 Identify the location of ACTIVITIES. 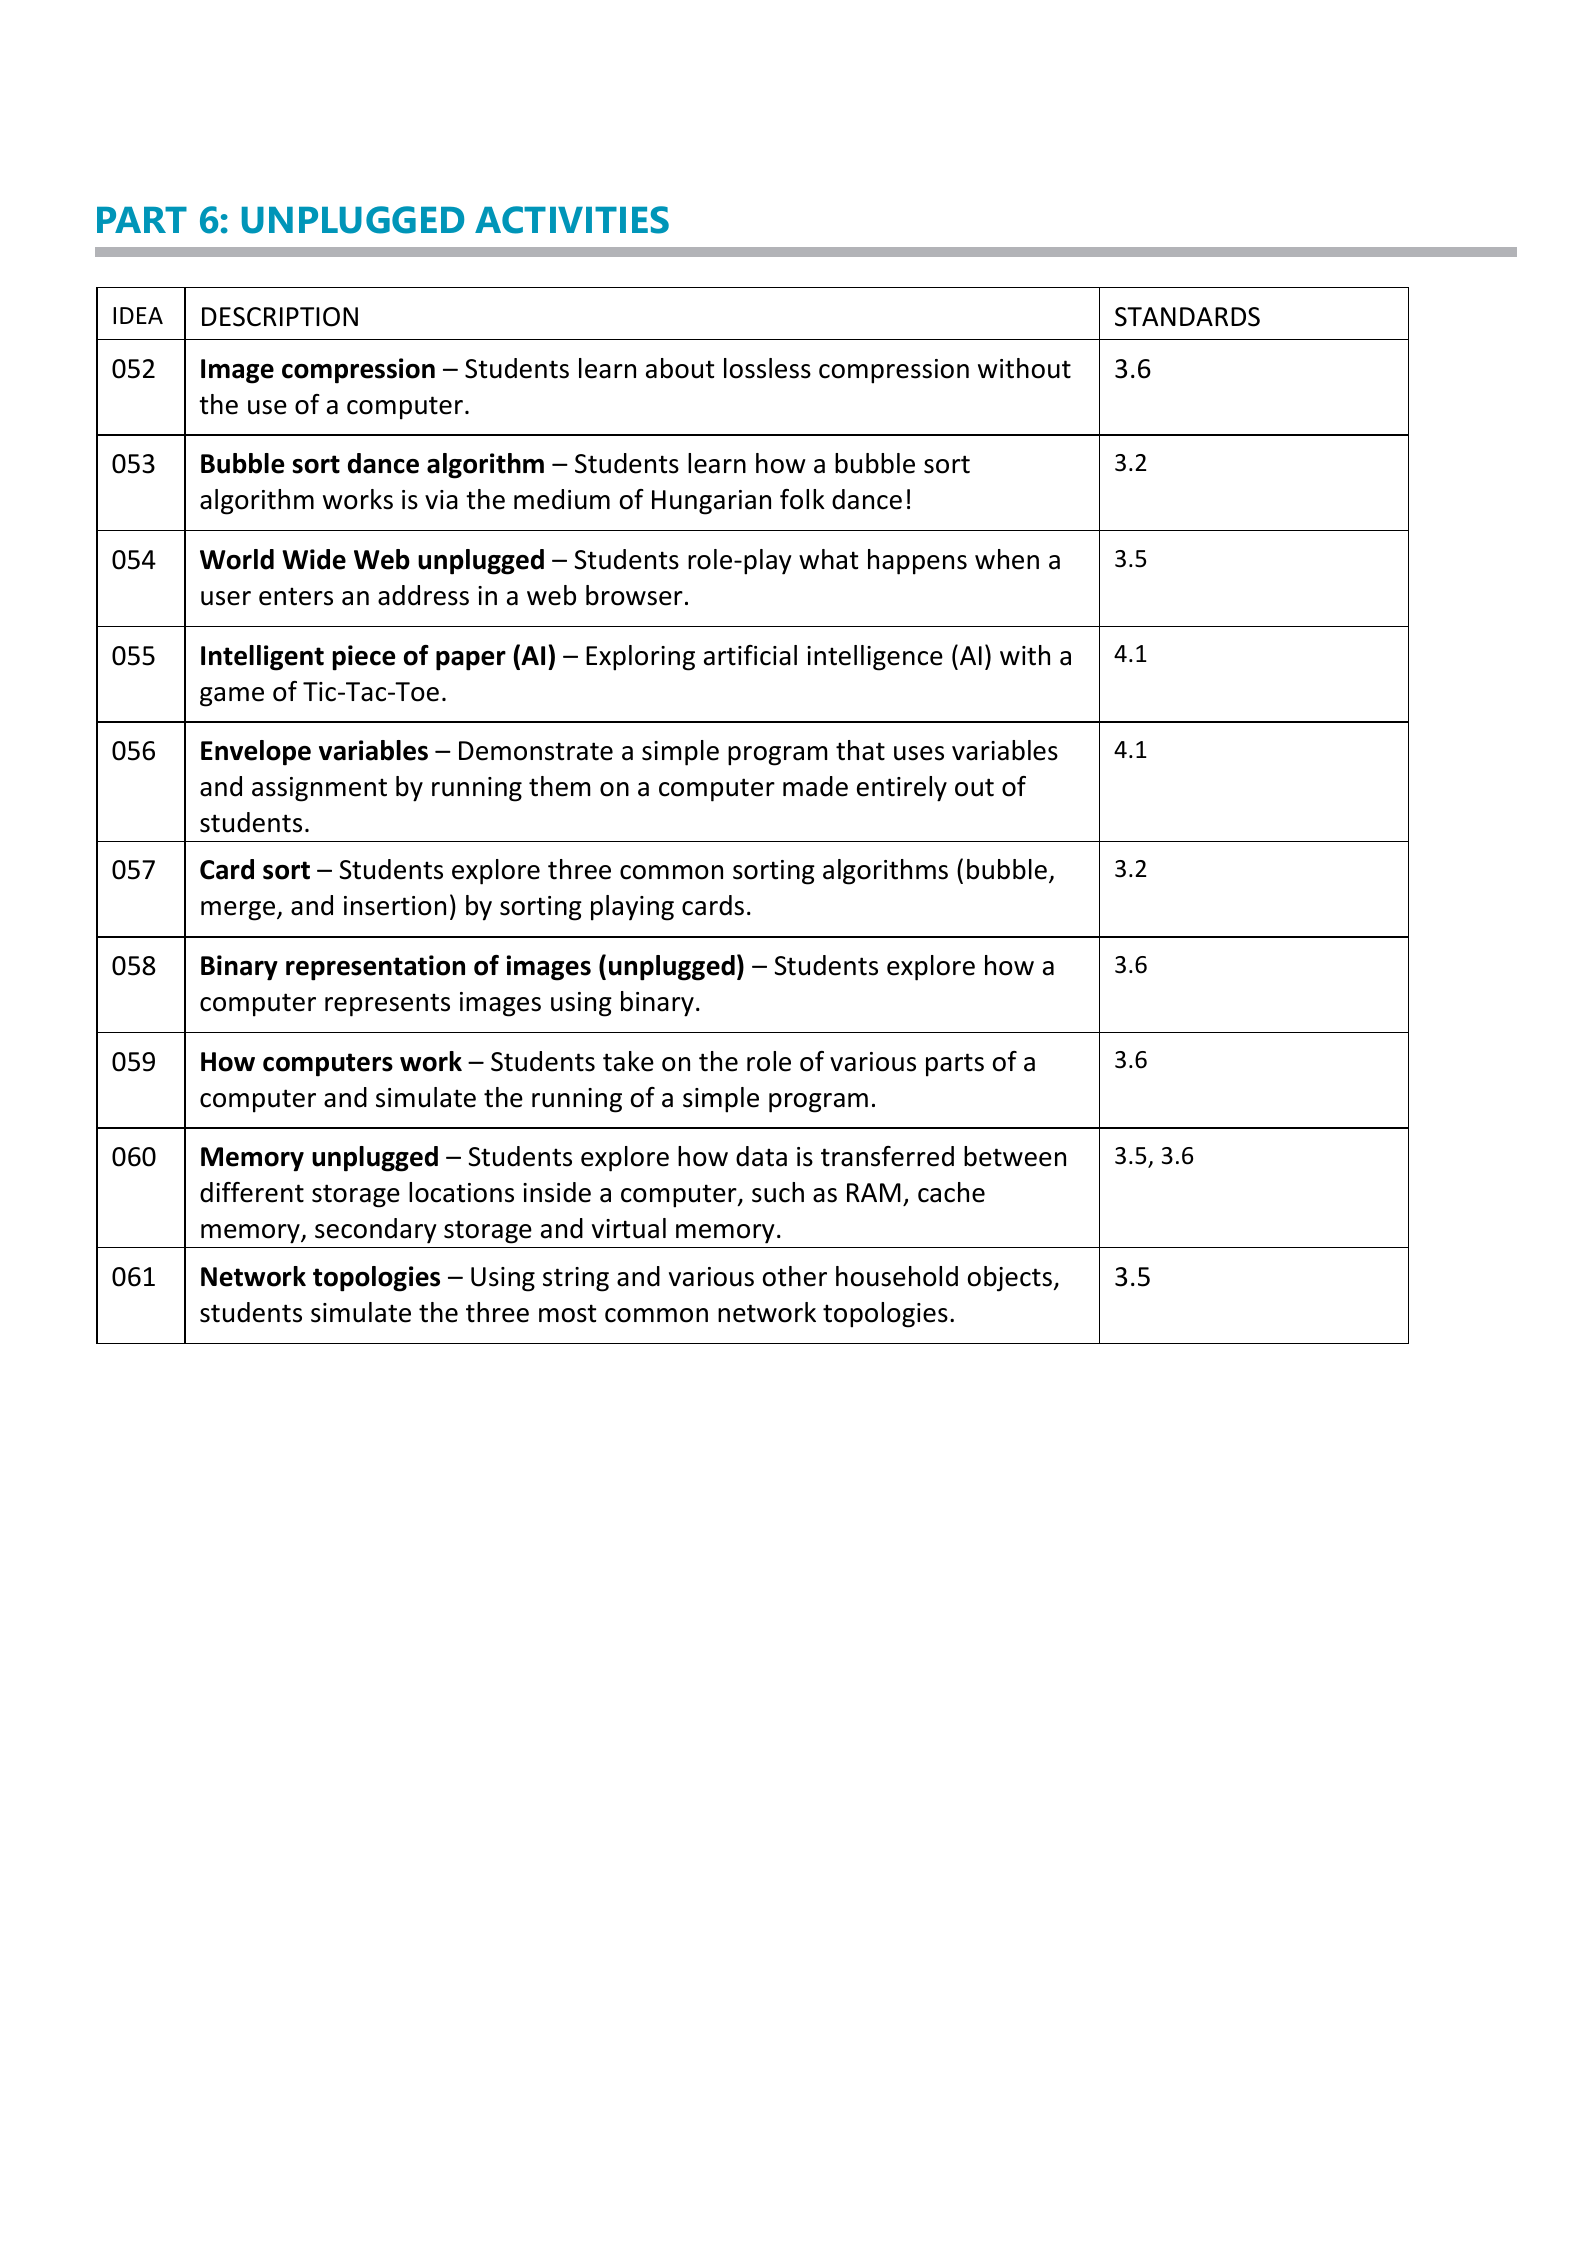
(572, 220).
